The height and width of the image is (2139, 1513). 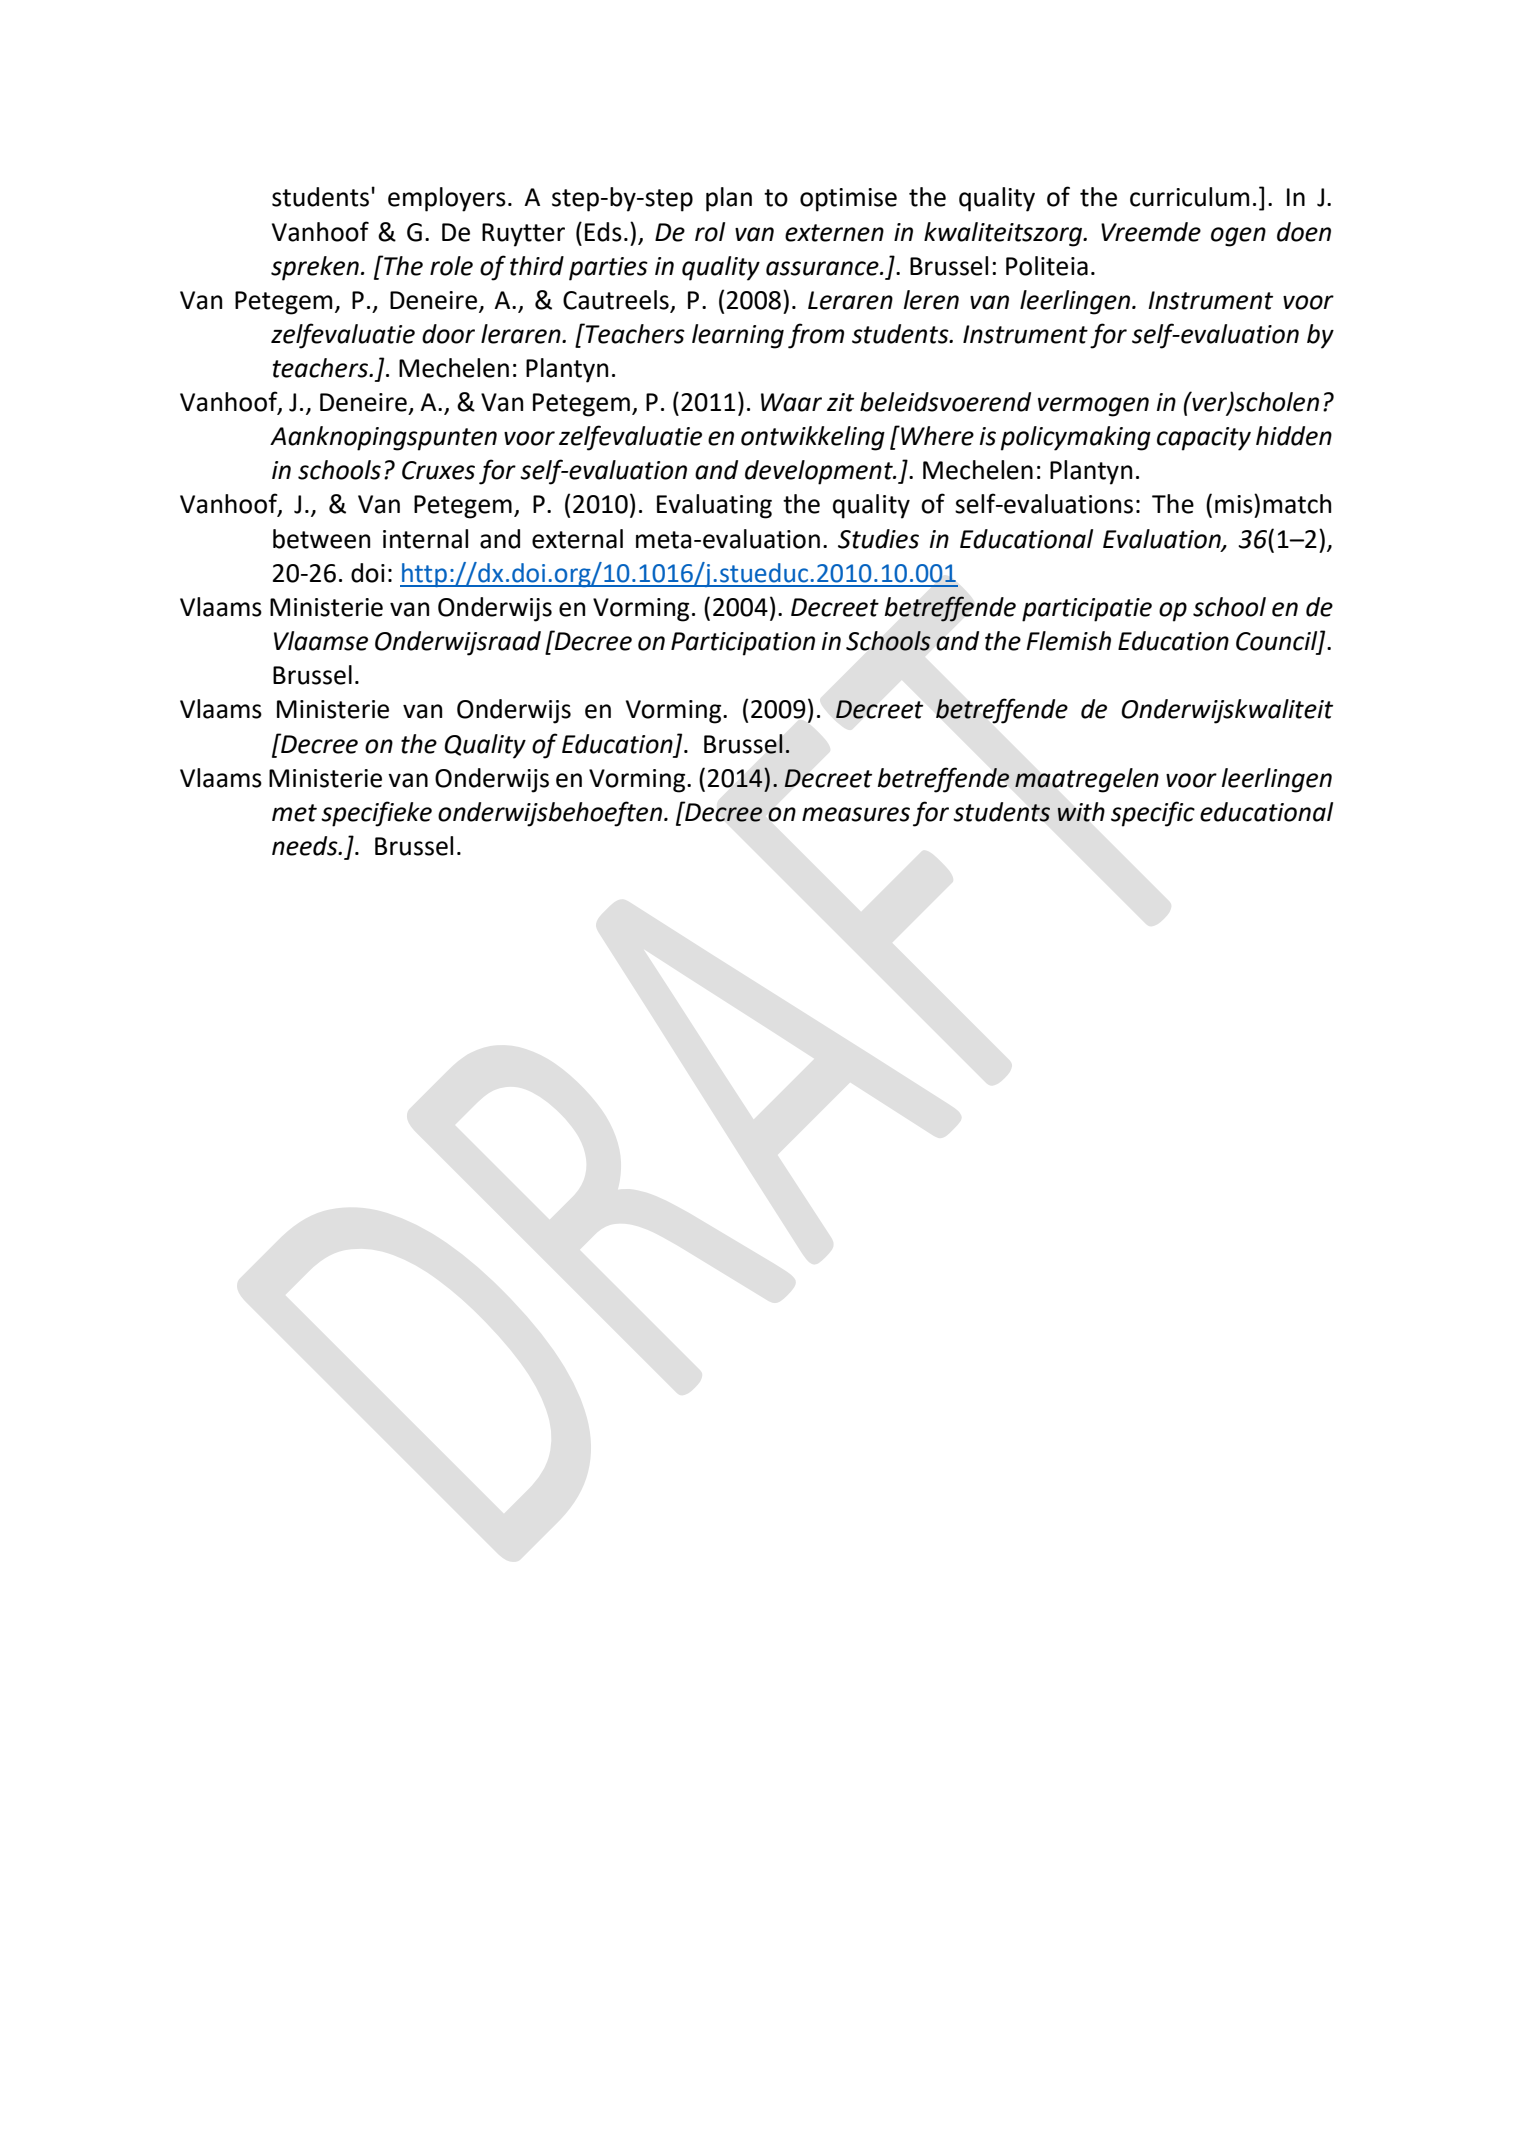 What do you see at coordinates (1204, 439) in the image?
I see `capacity` at bounding box center [1204, 439].
